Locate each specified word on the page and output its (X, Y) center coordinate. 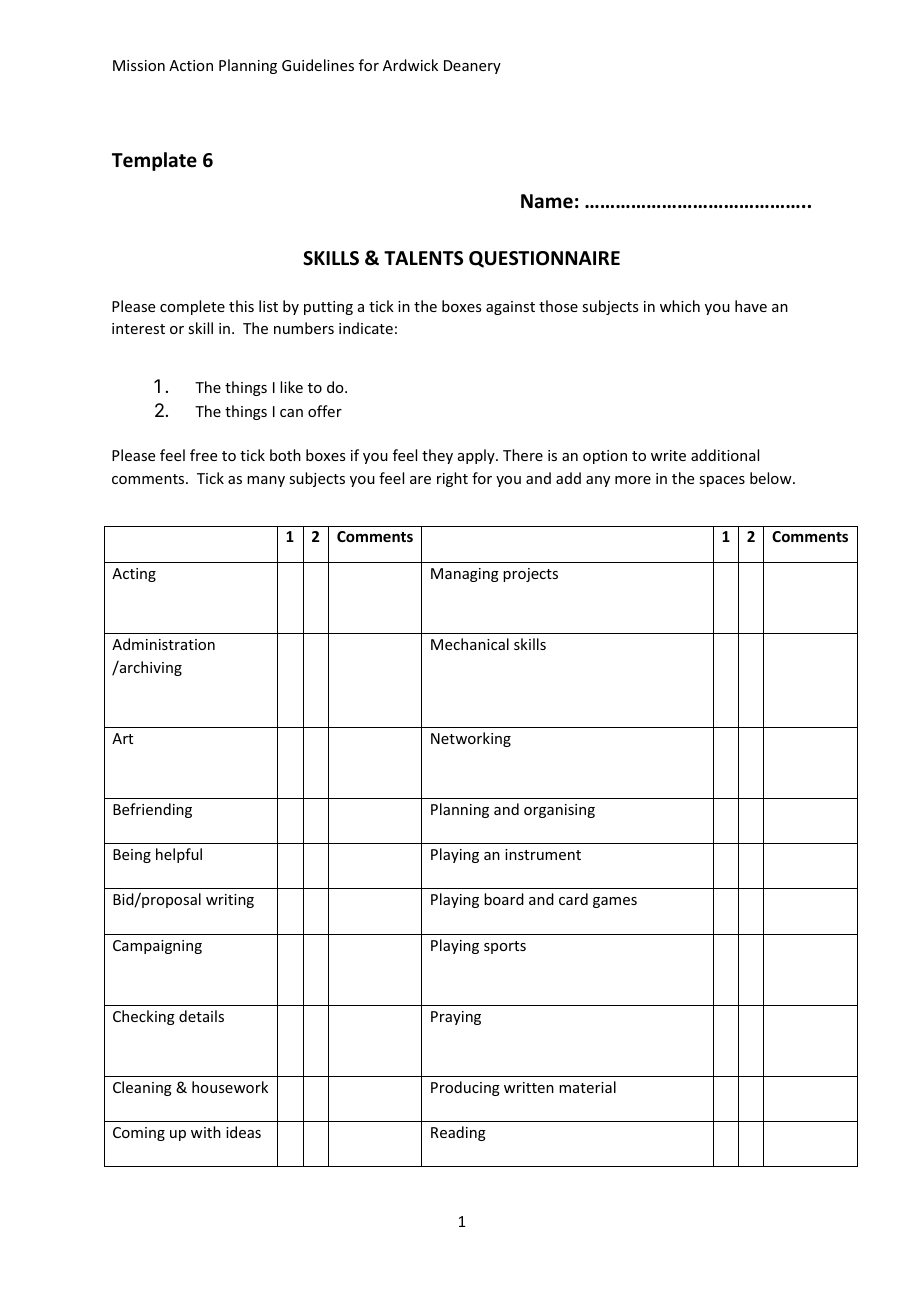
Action (191, 65)
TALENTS (423, 258)
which (680, 306)
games (615, 902)
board (504, 899)
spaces (722, 481)
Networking (471, 739)
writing (230, 901)
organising (559, 811)
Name (547, 201)
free (203, 455)
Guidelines (318, 65)
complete (192, 307)
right (452, 479)
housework (230, 1087)
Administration (163, 644)
